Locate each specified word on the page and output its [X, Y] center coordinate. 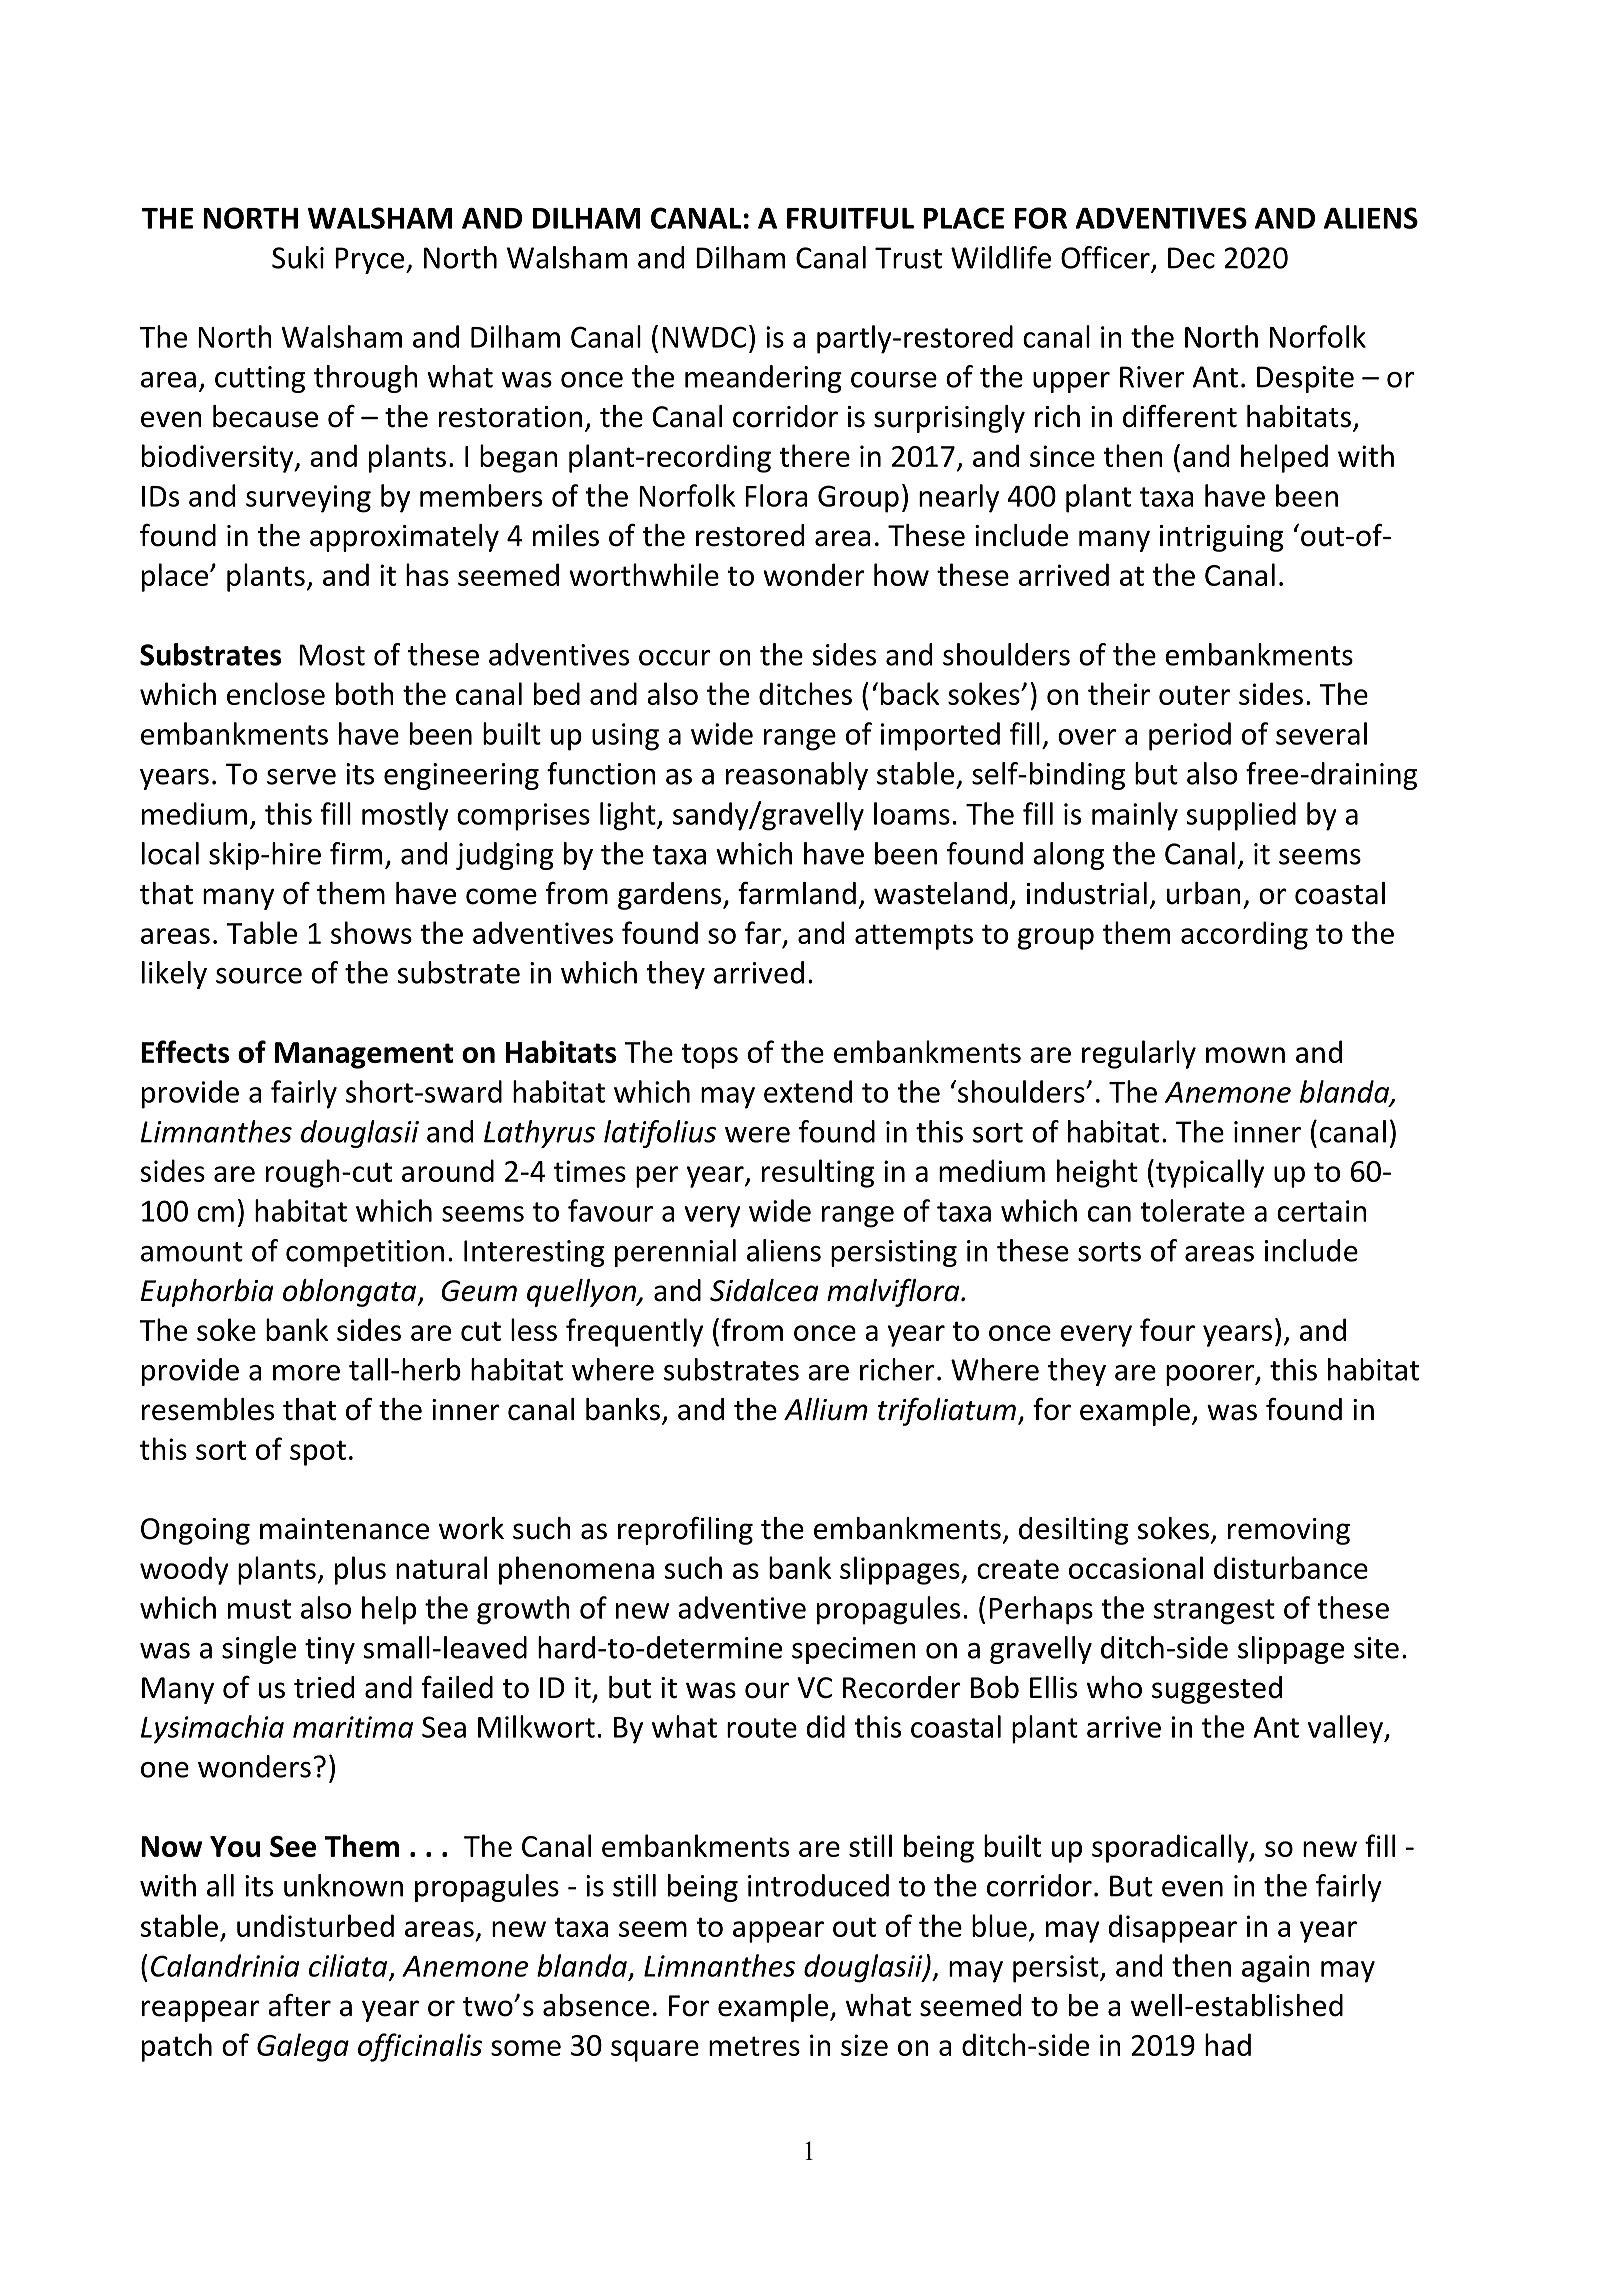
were [757, 1135]
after [299, 2005]
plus [360, 1570]
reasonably [797, 776]
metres [754, 2046]
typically [1210, 1173]
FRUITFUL [850, 218]
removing [1289, 1531]
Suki [298, 257]
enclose [276, 693]
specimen [854, 1650]
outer [1194, 695]
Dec [1191, 258]
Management [364, 1055]
